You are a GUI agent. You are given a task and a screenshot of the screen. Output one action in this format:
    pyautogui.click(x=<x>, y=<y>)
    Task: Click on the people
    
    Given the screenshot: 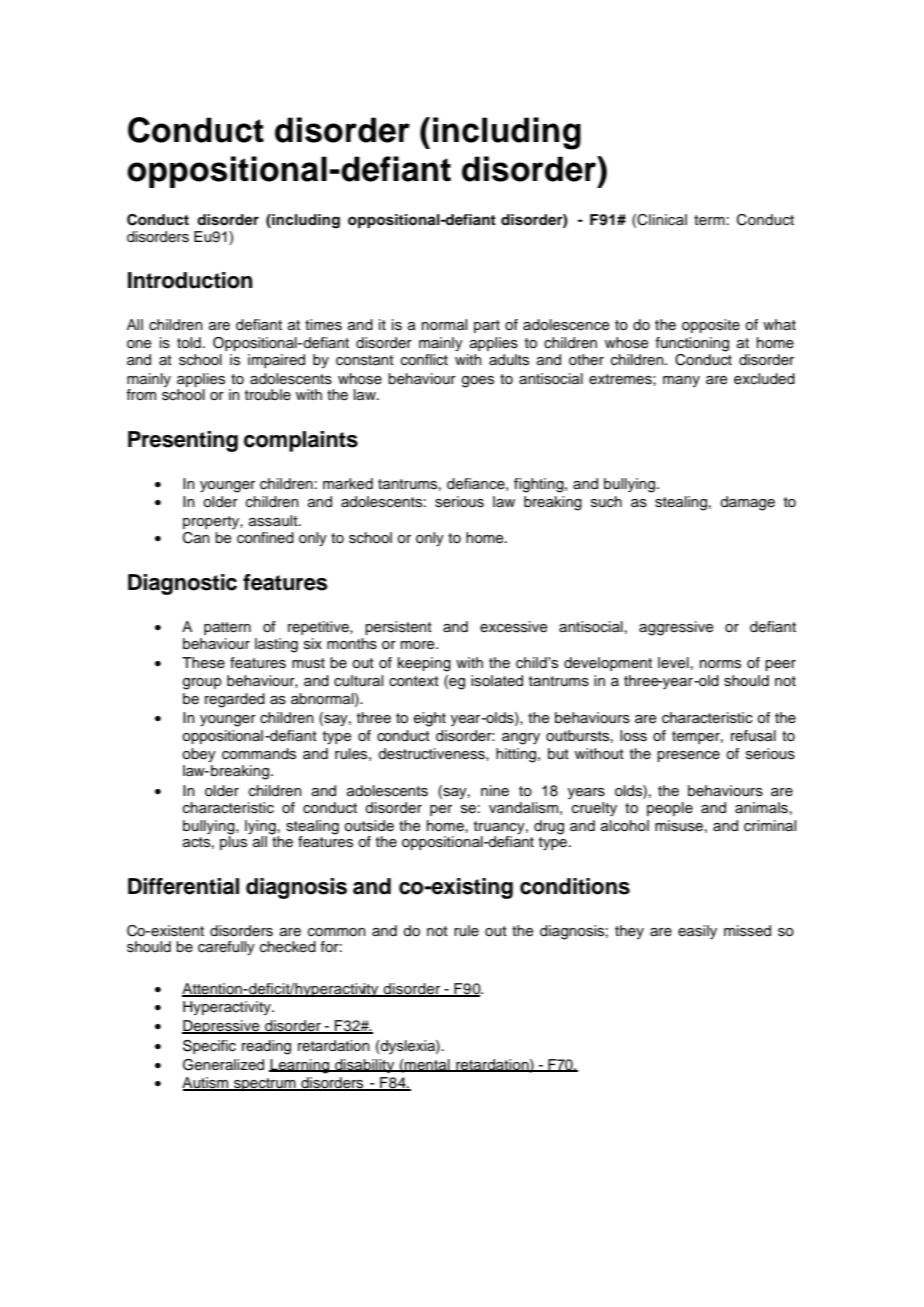 What is the action you would take?
    pyautogui.click(x=670, y=809)
